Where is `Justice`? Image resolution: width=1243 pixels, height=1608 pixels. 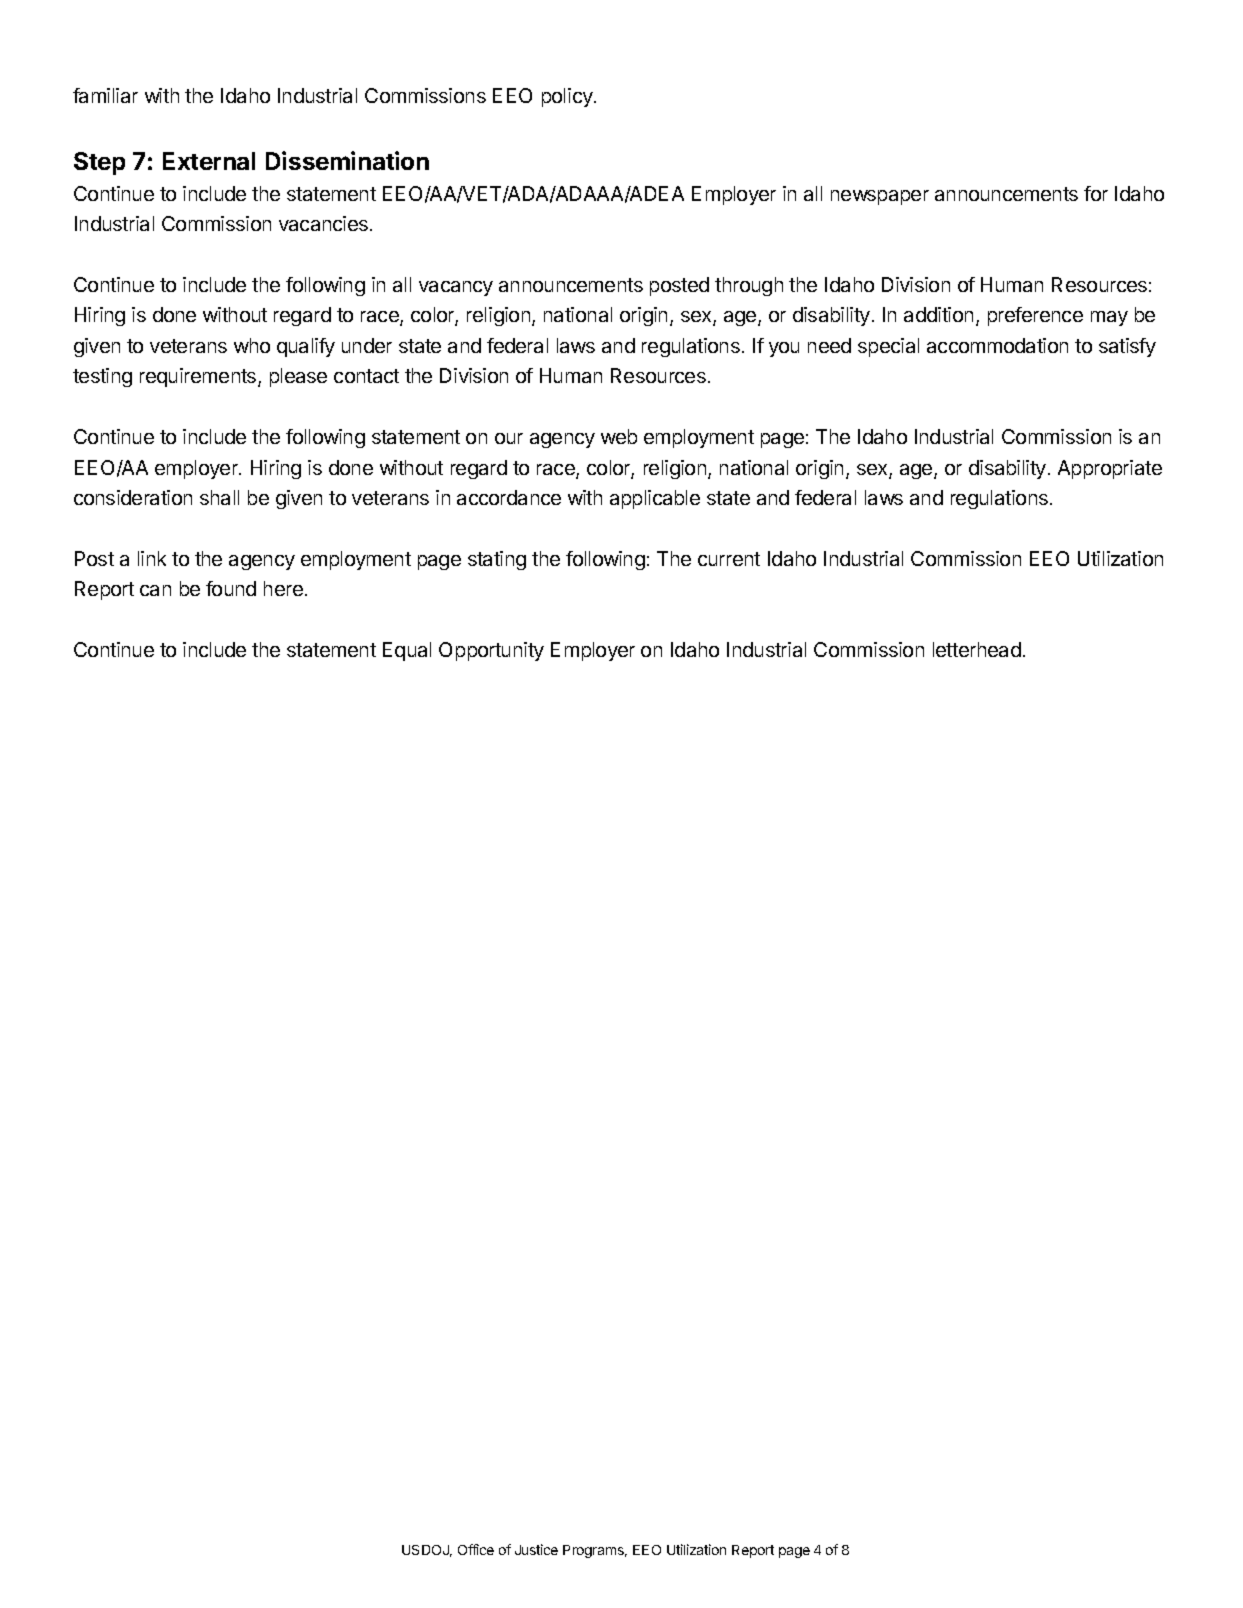 Justice is located at coordinates (536, 1549).
